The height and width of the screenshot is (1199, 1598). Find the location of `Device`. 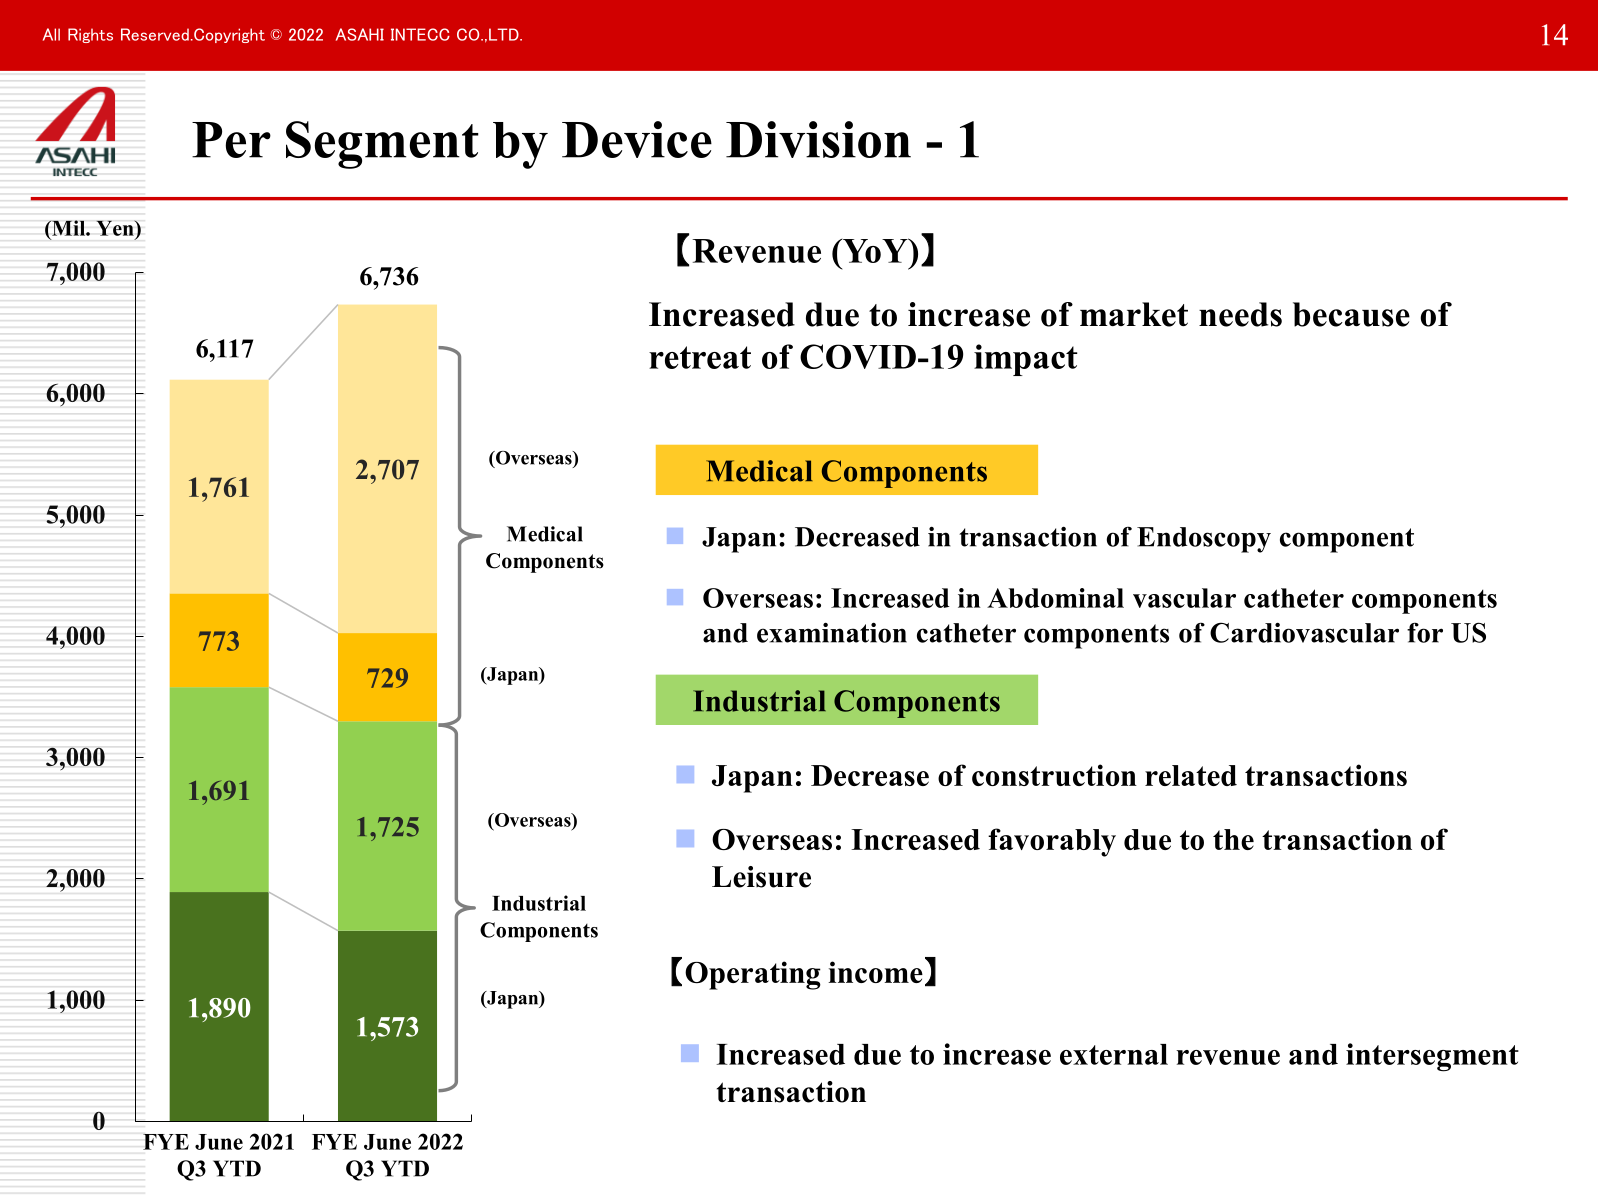

Device is located at coordinates (637, 139).
